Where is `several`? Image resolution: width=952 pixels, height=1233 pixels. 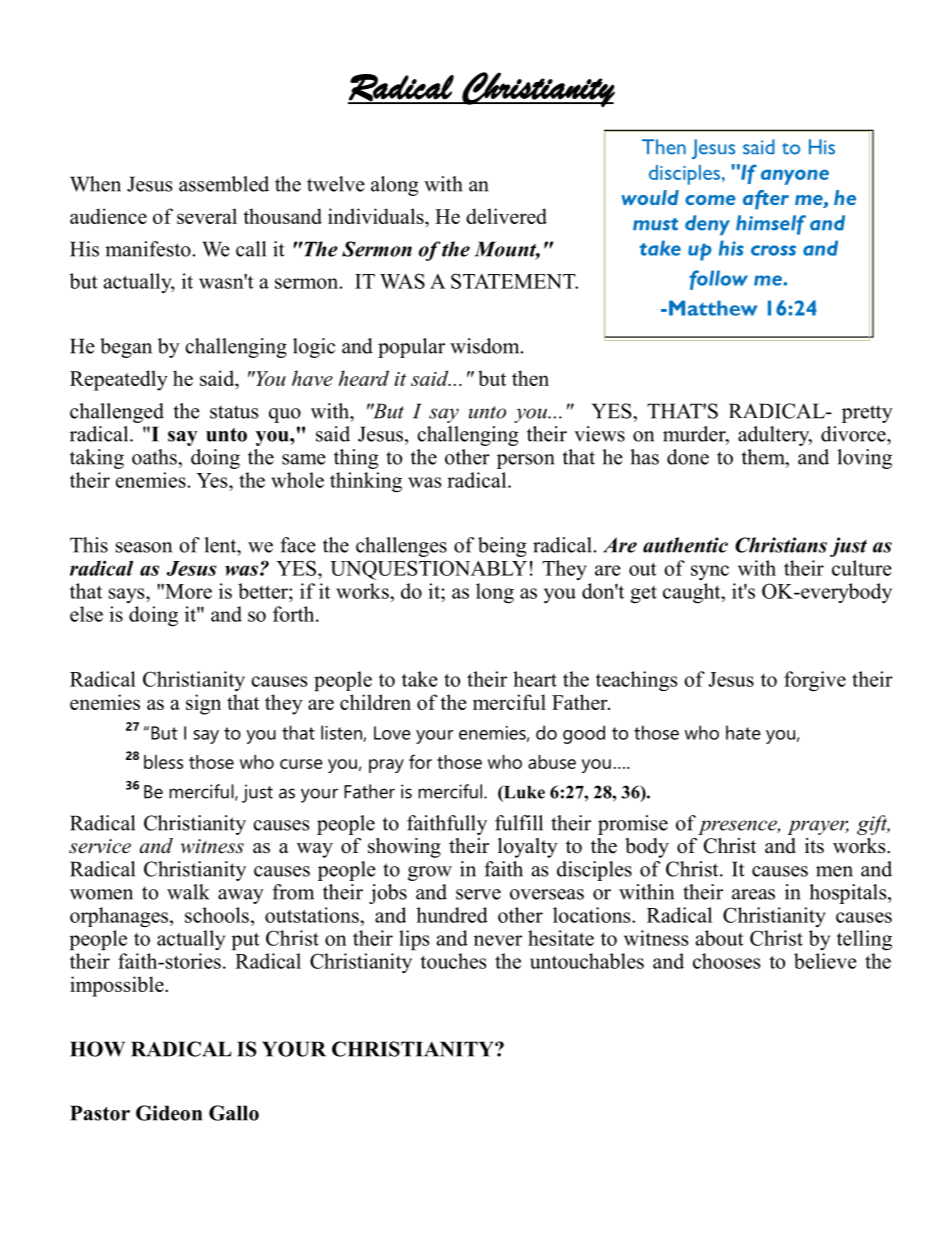 several is located at coordinates (207, 216).
